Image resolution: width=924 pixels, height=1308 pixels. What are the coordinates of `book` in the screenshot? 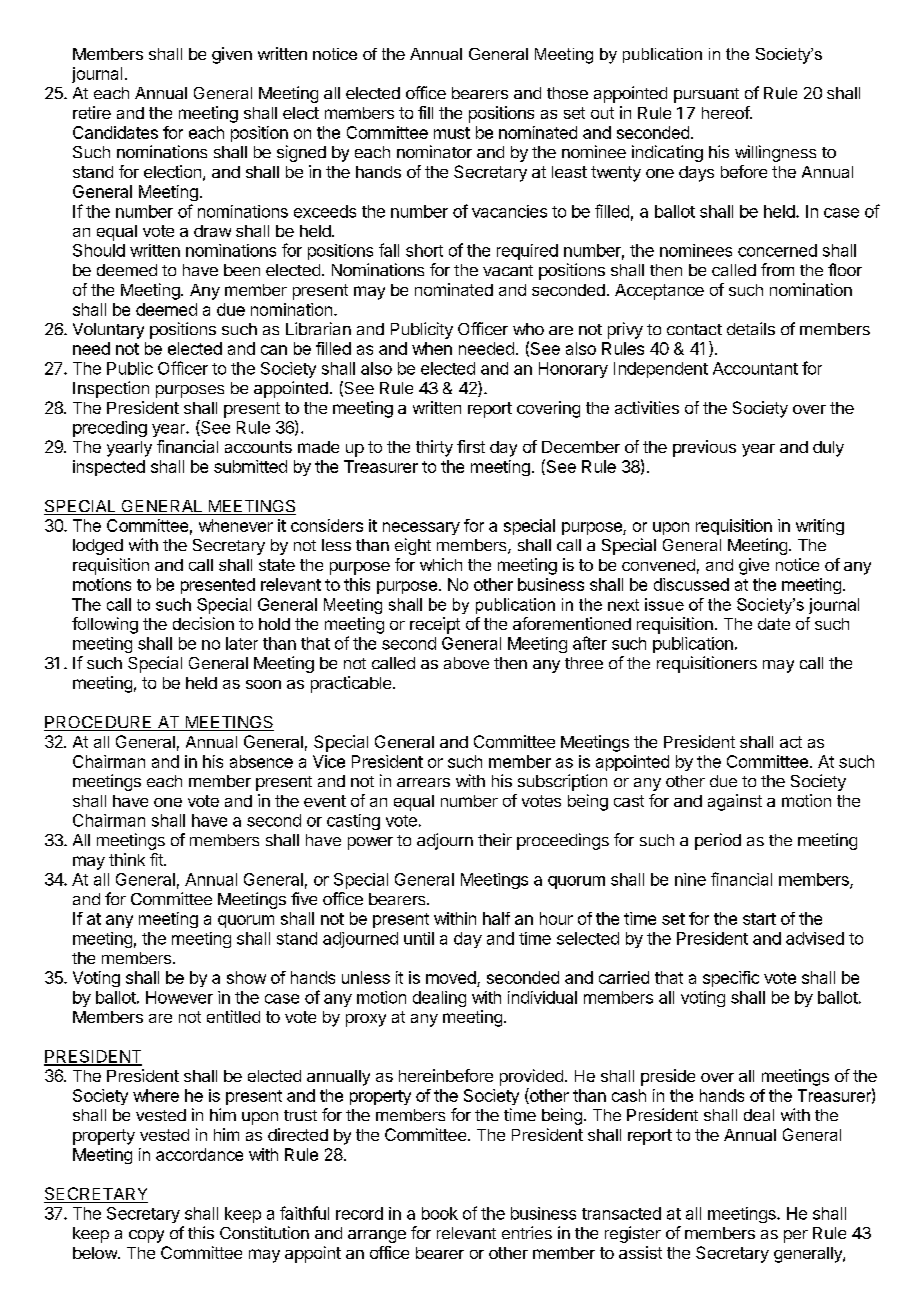 It's located at (440, 1213).
